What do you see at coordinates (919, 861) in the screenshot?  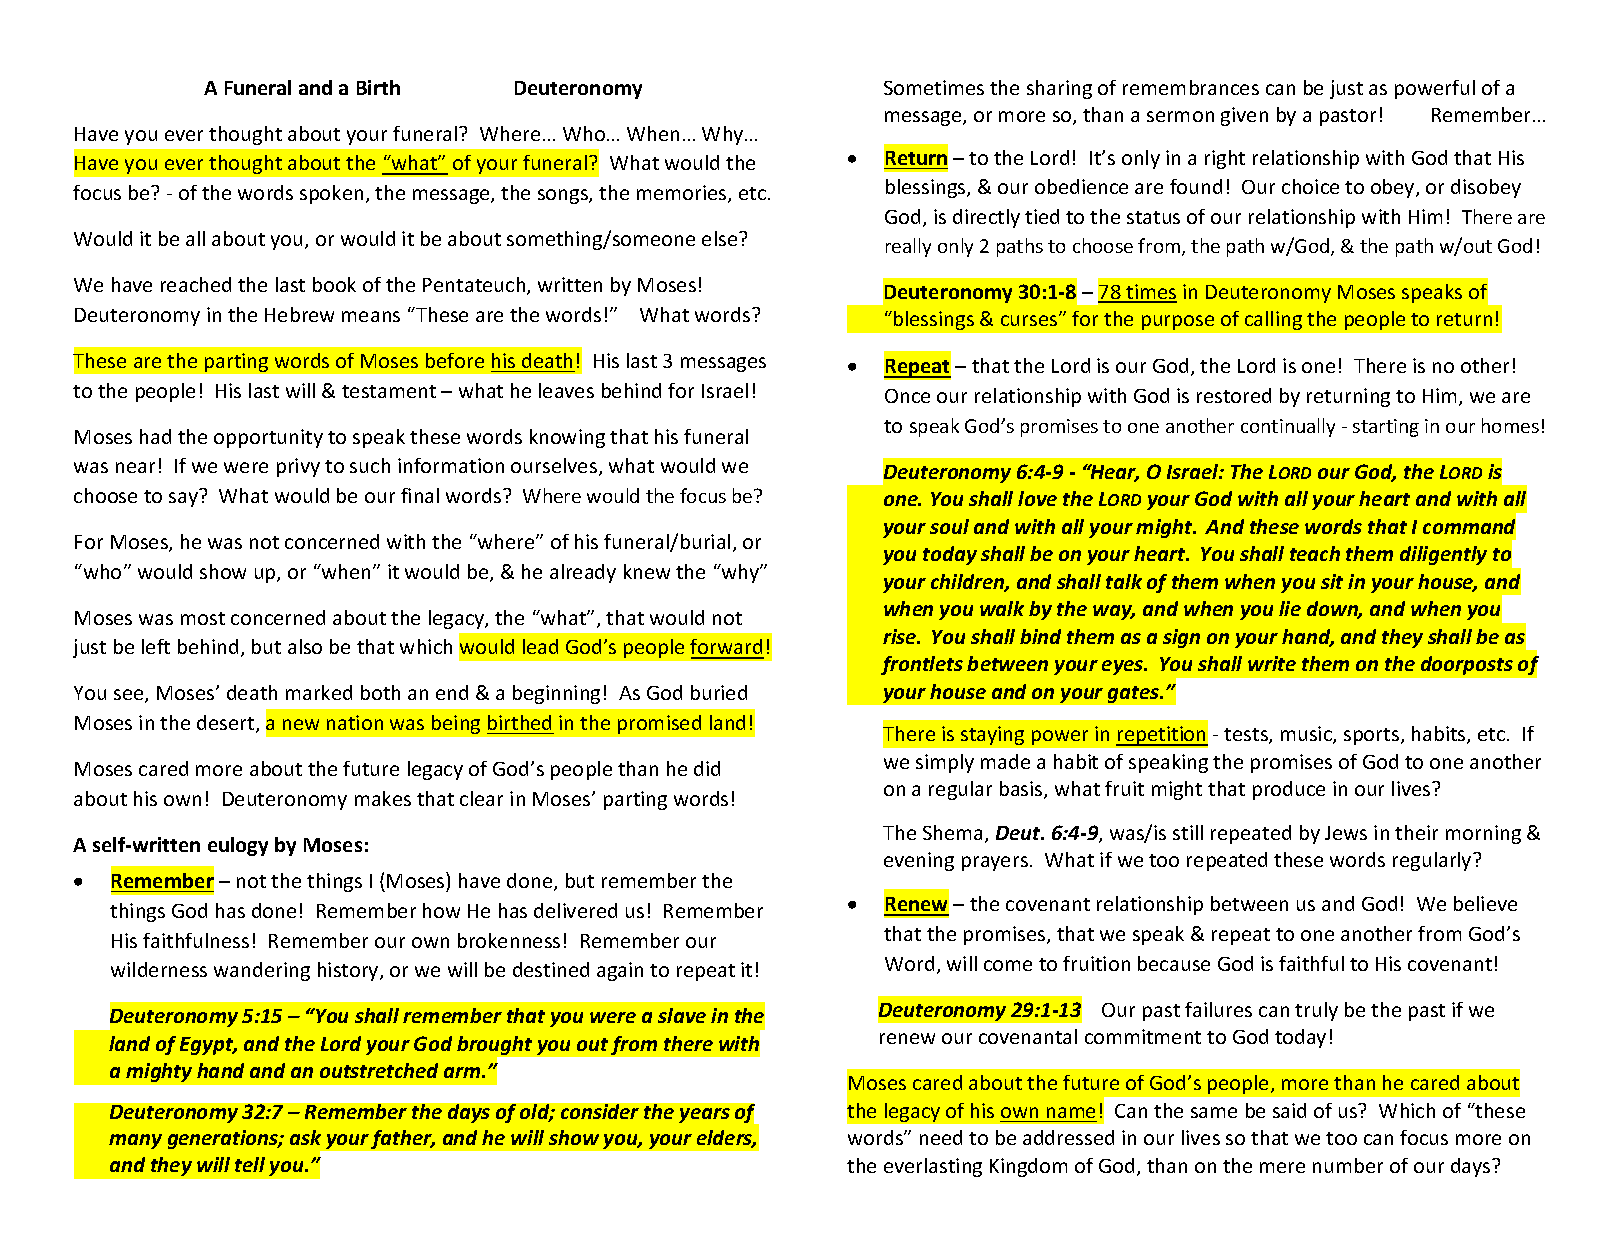 I see `evening` at bounding box center [919, 861].
